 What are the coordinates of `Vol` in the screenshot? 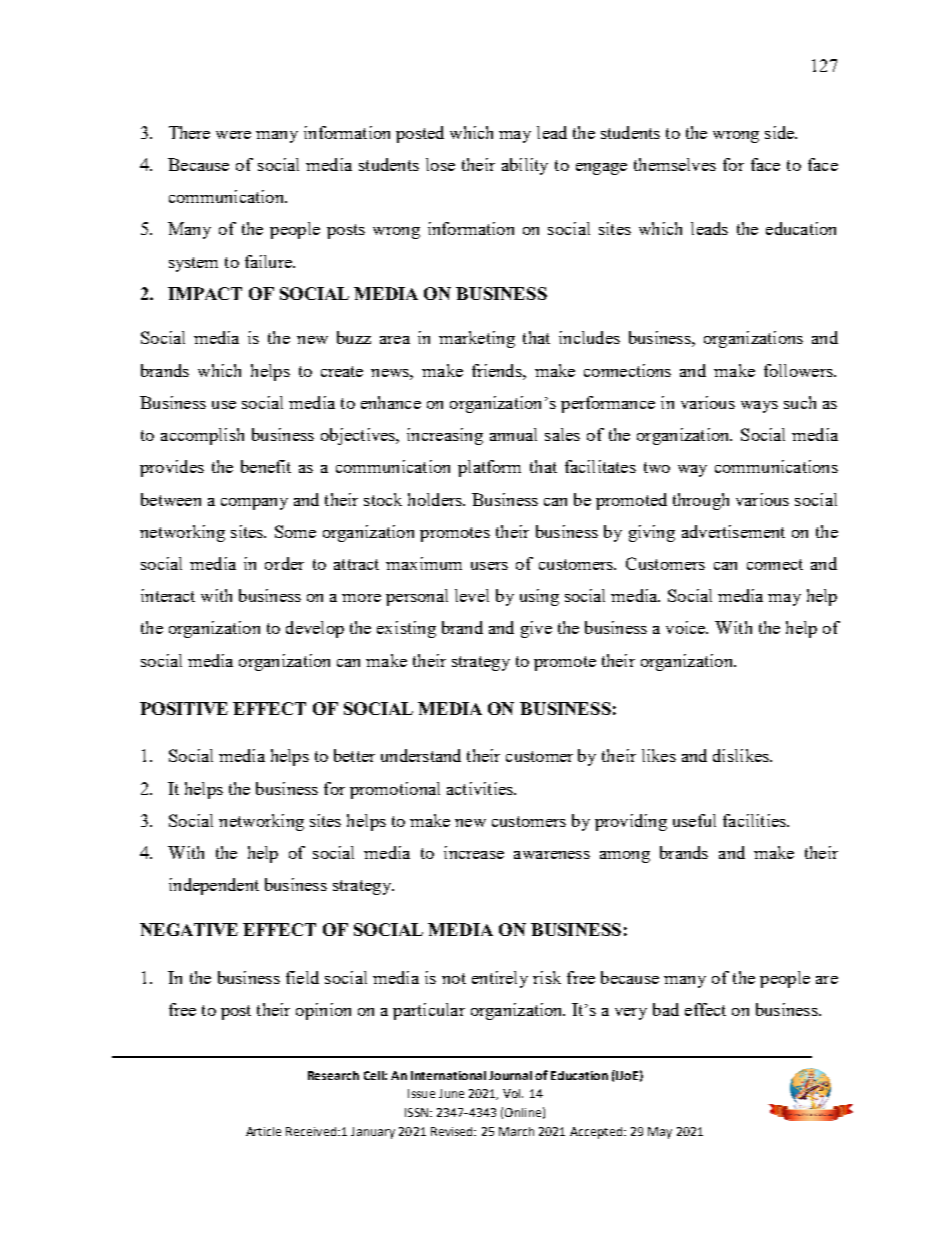 It's located at (513, 1093).
